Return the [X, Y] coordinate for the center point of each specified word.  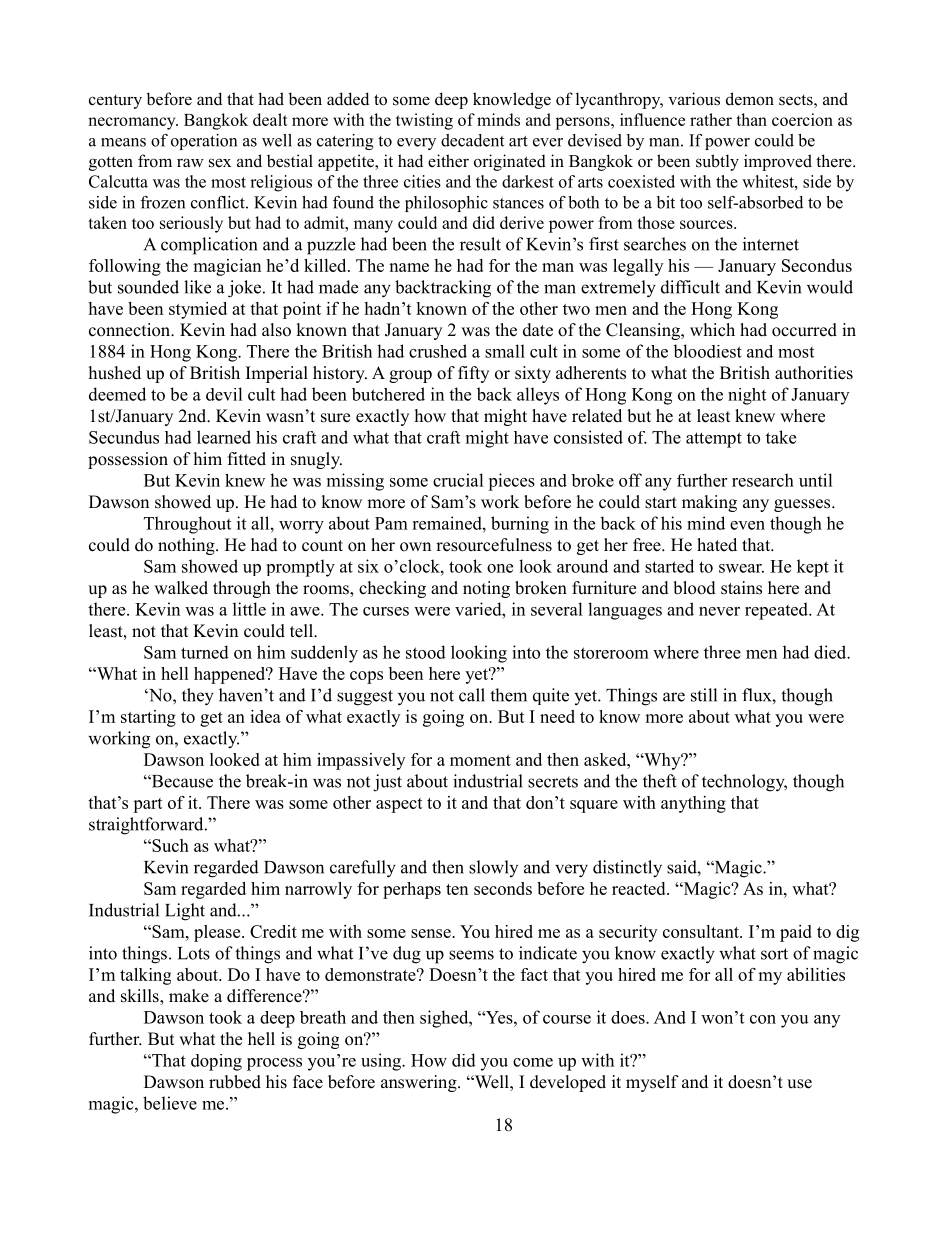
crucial [458, 480]
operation [204, 142]
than [751, 119]
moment [480, 760]
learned [224, 437]
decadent [472, 140]
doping [216, 1062]
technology [744, 783]
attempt [714, 440]
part [148, 805]
